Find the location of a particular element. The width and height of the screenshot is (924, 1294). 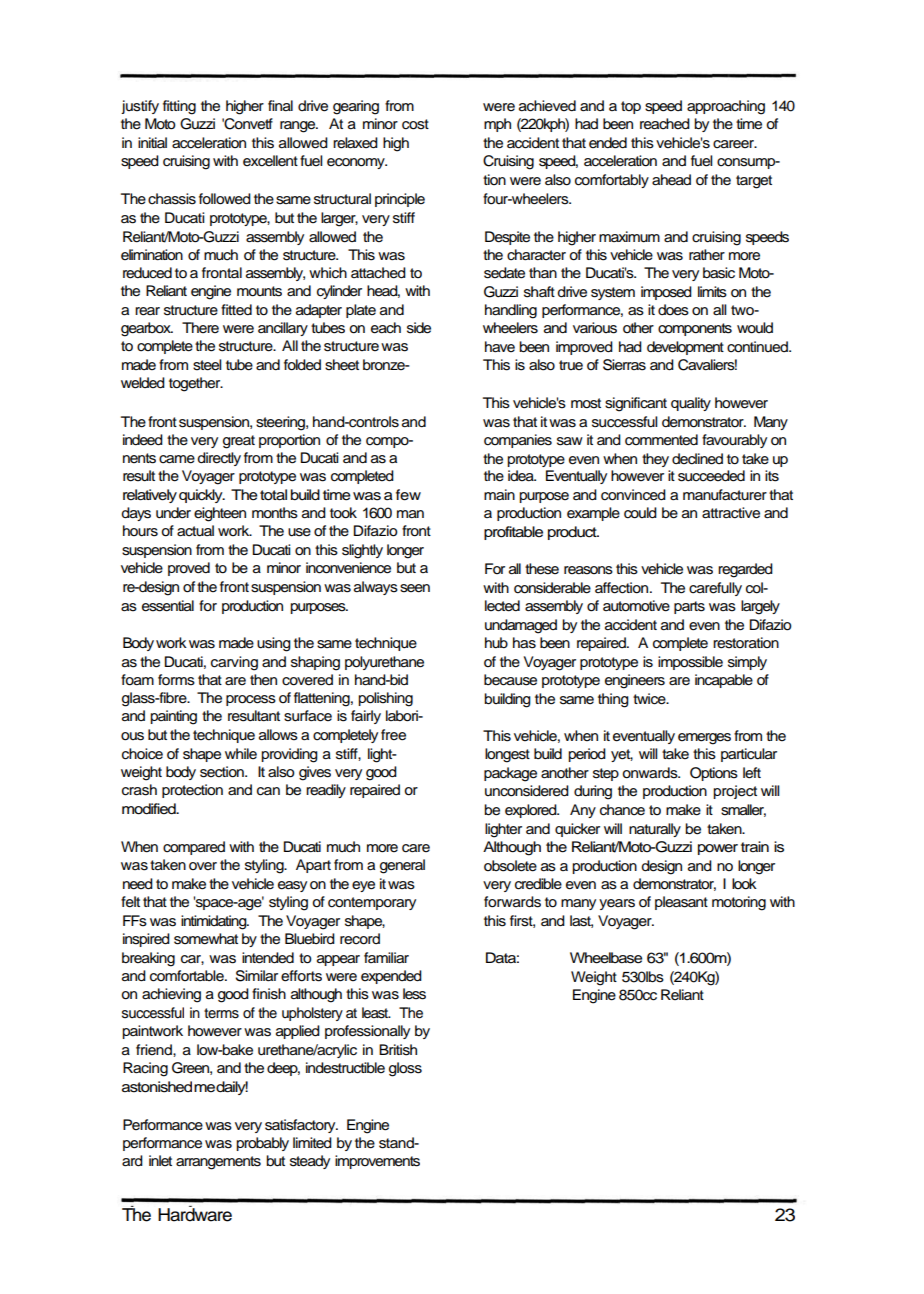

steel is located at coordinates (207, 365).
